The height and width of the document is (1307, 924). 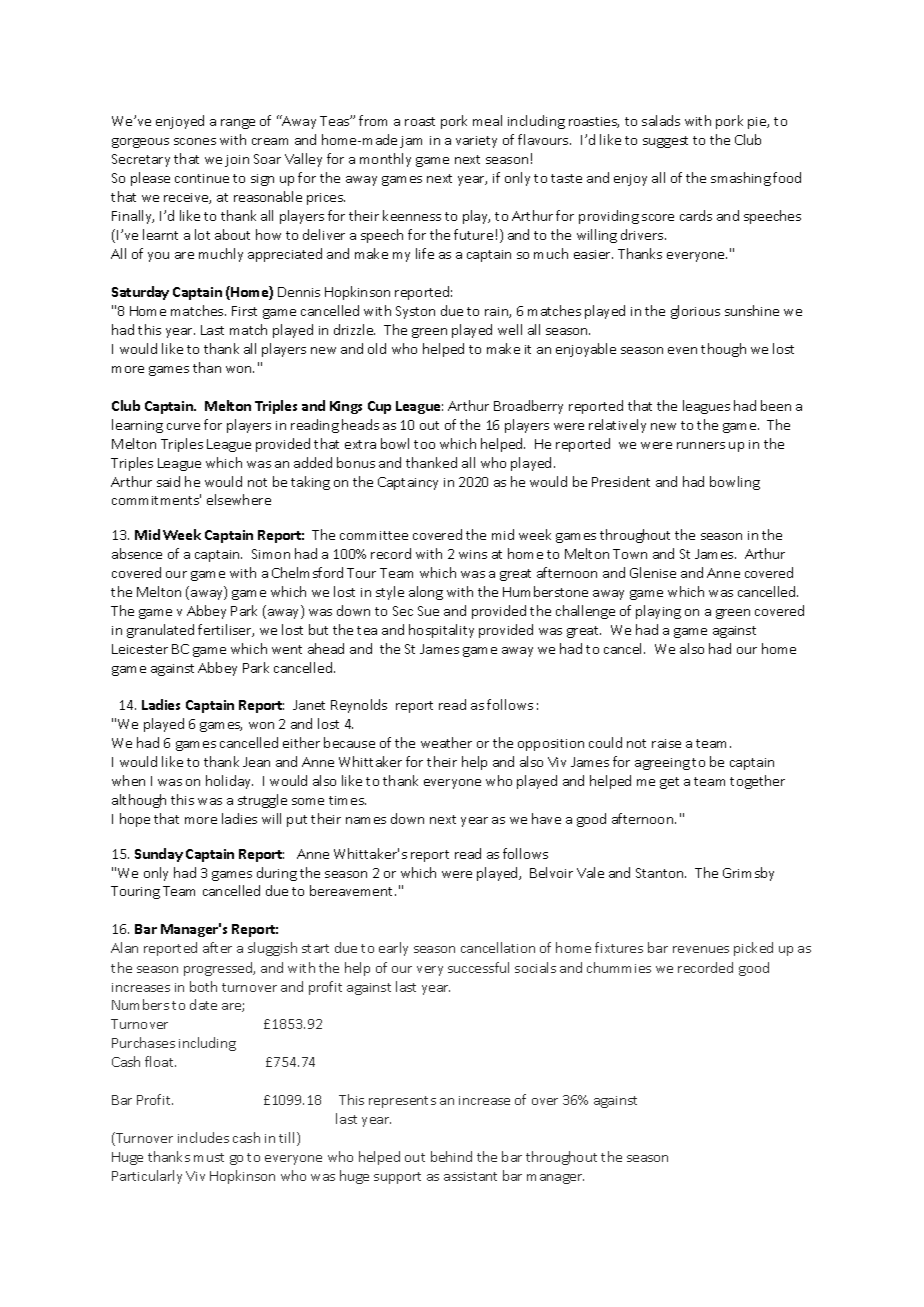 What do you see at coordinates (160, 631) in the document?
I see `granulated` at bounding box center [160, 631].
